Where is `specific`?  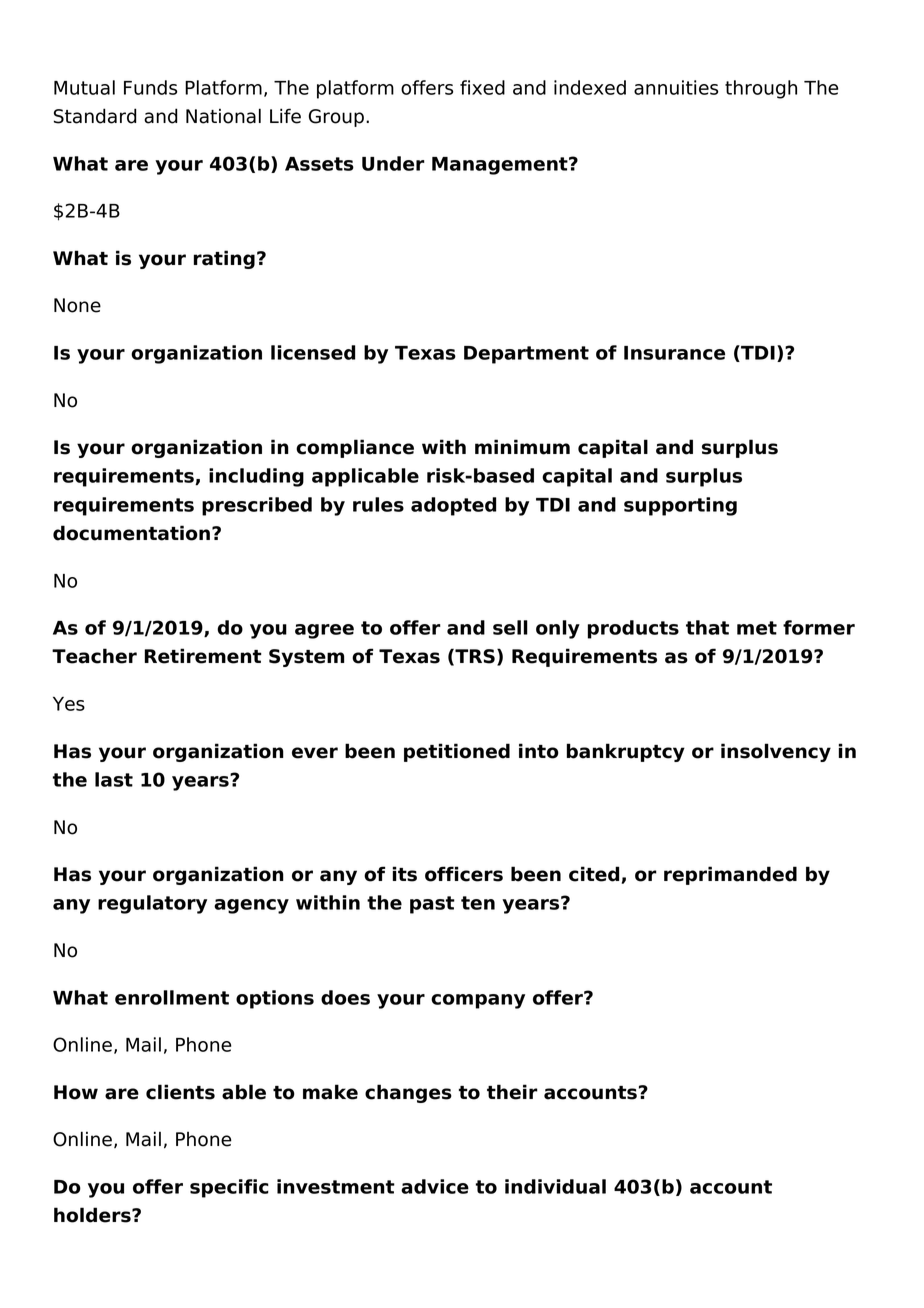
specific is located at coordinates (229, 1188).
